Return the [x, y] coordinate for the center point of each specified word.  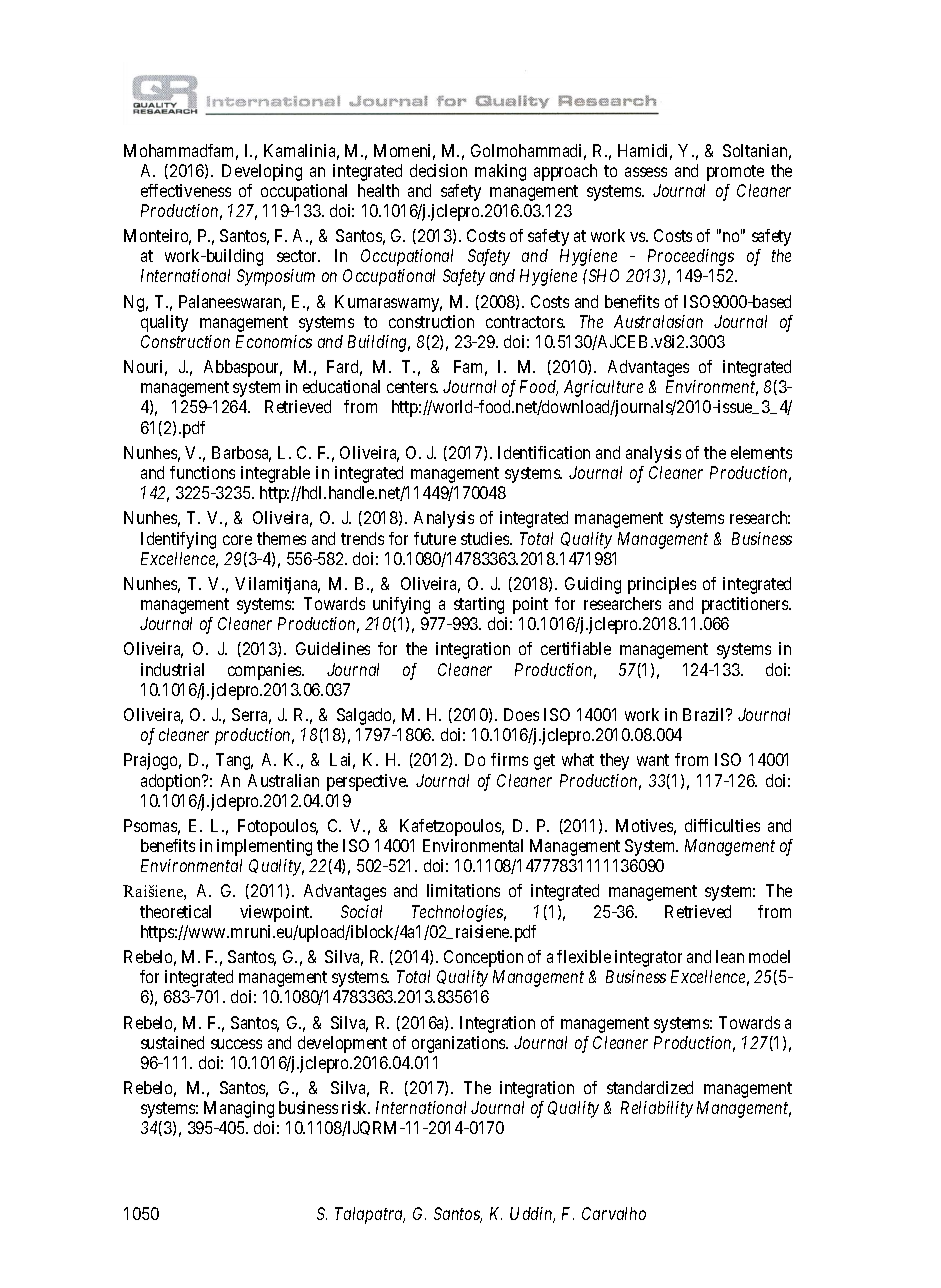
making [500, 172]
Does [521, 714]
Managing [239, 1109]
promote [735, 173]
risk [356, 1107]
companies [265, 671]
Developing [262, 172]
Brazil [705, 714]
